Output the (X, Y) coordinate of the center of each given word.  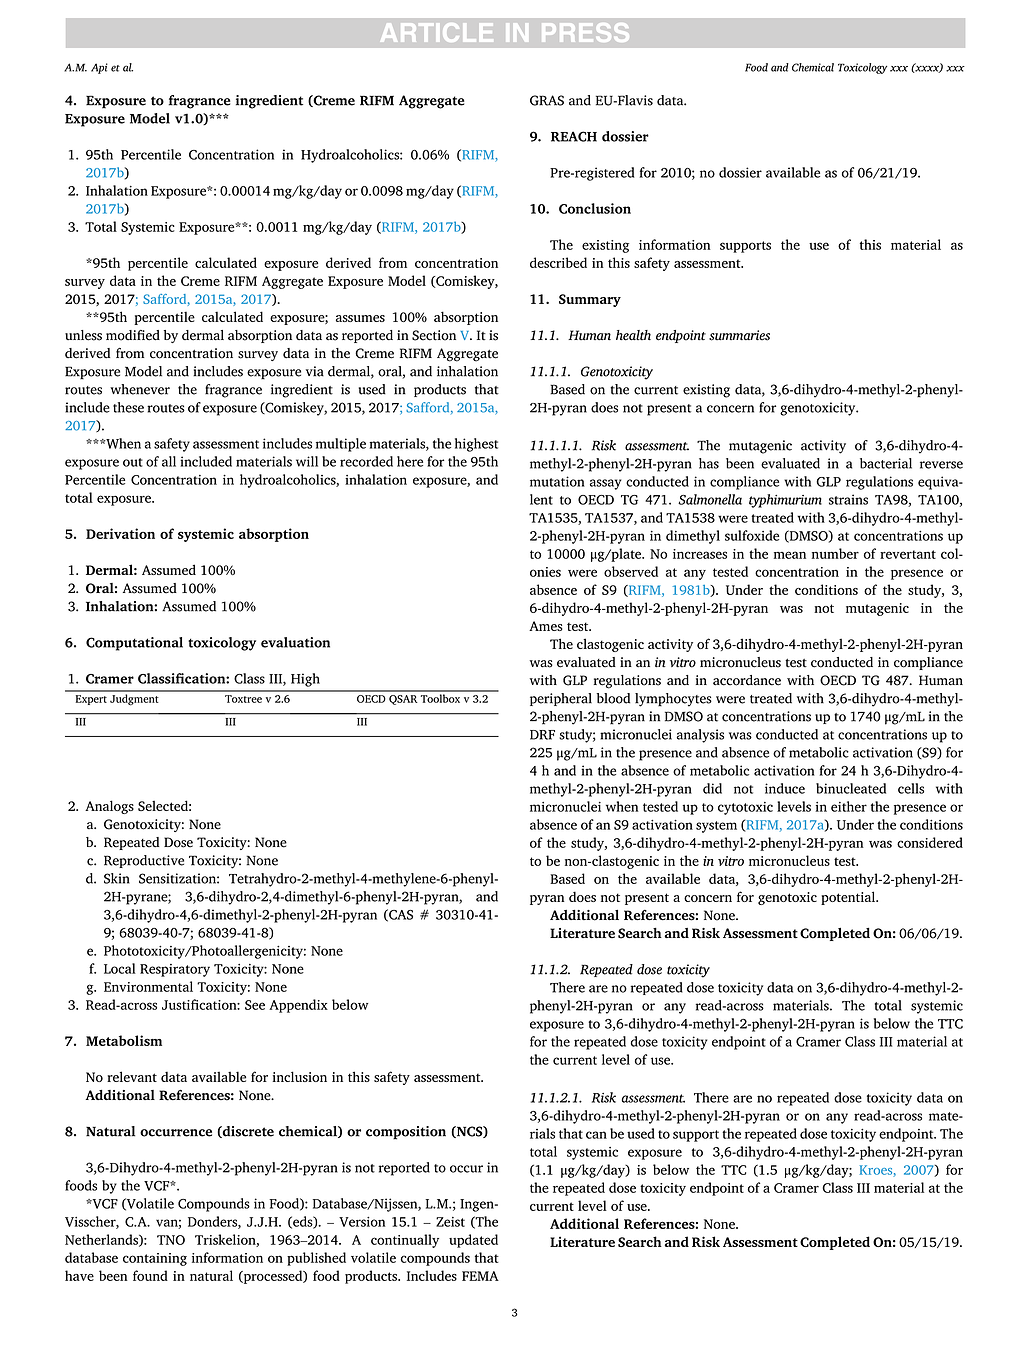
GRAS (547, 100)
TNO (171, 1240)
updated (473, 1241)
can (596, 1135)
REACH (574, 136)
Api (99, 68)
